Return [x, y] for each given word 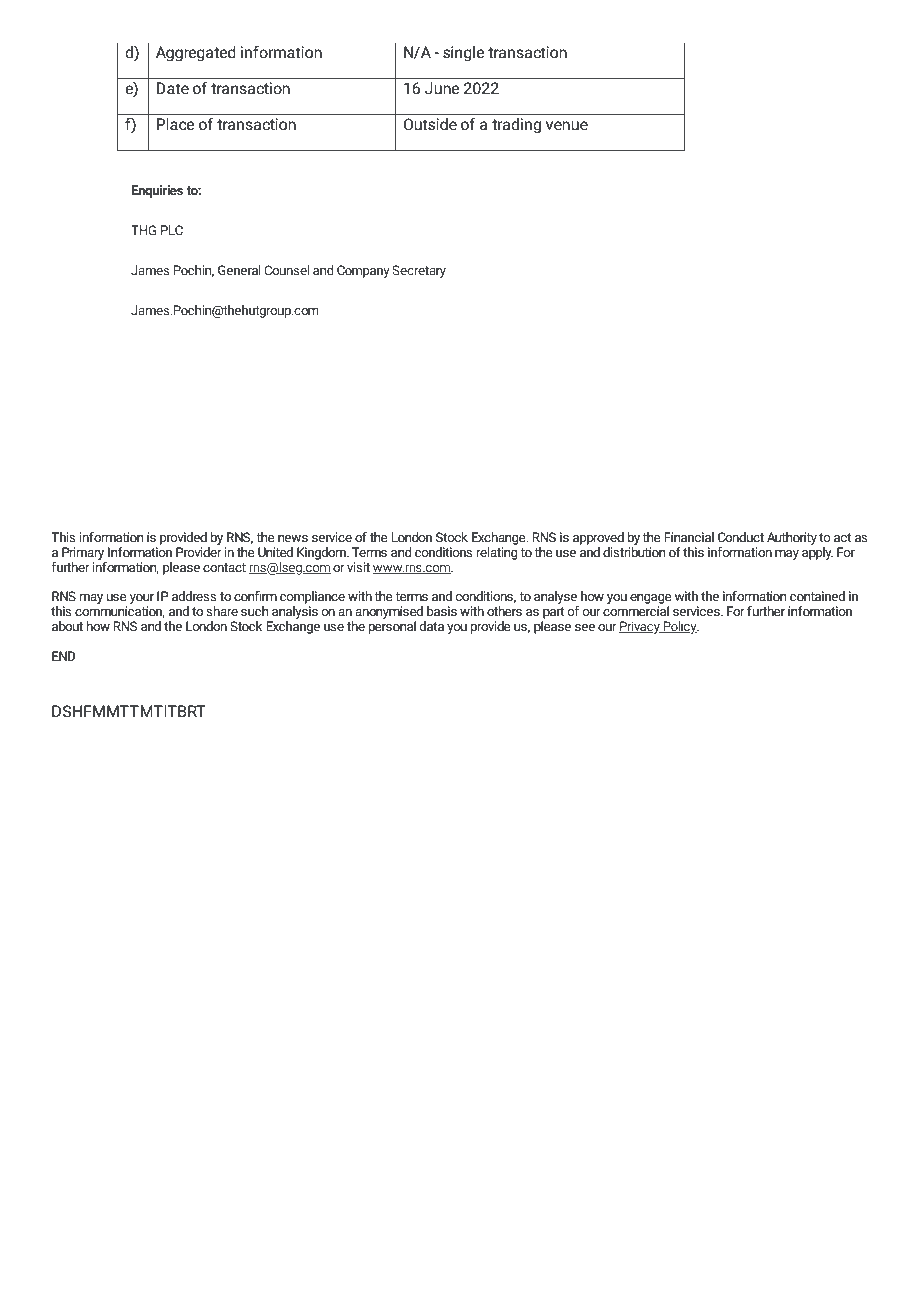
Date [173, 88]
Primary [83, 553]
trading [516, 126]
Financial [689, 537]
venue [567, 126]
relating [497, 552]
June [442, 88]
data [432, 626]
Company [363, 271]
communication [120, 612]
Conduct [741, 537]
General [239, 270]
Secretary [419, 271]
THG [143, 230]
